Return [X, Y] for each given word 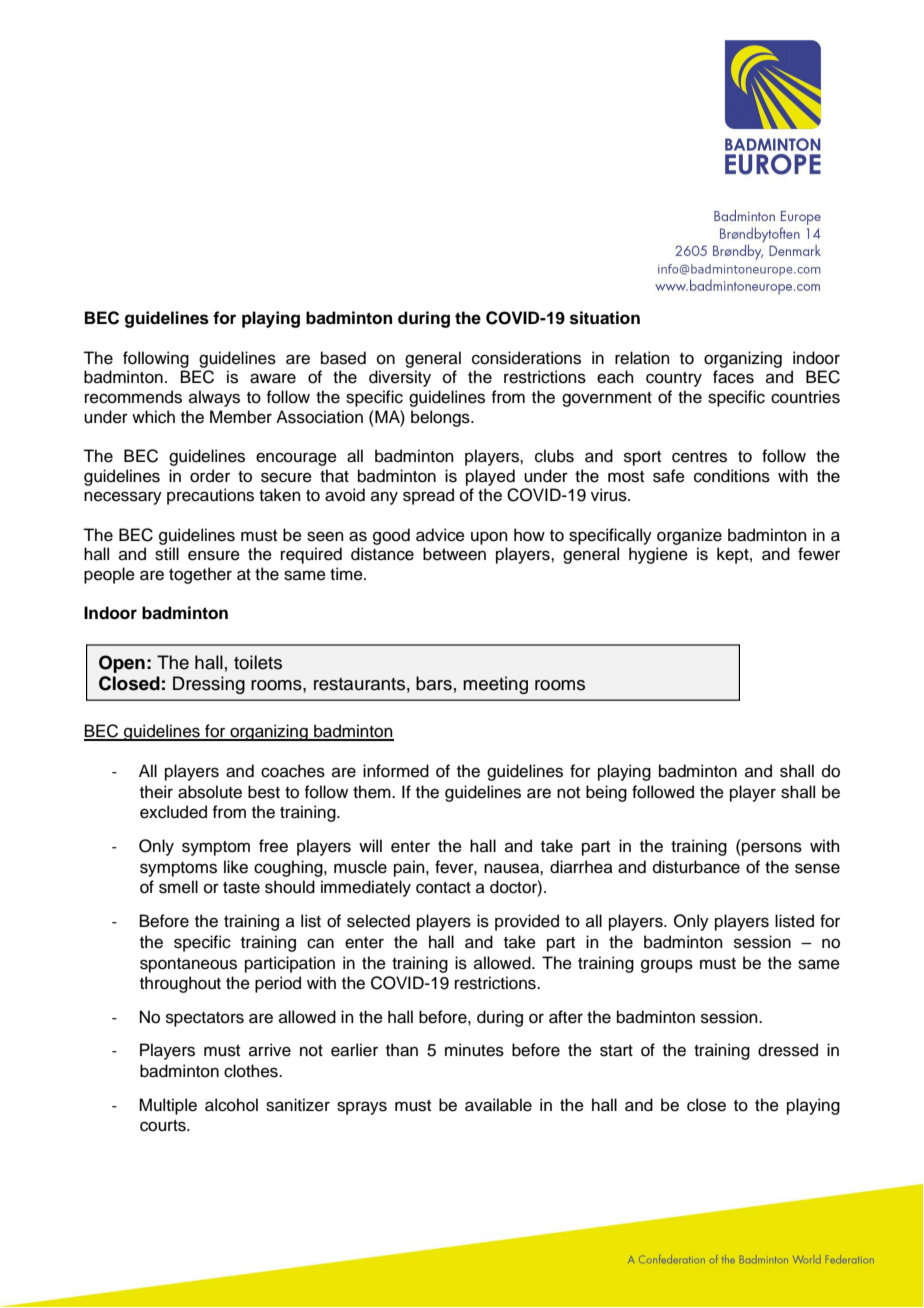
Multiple [168, 1106]
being [606, 793]
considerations [526, 358]
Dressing [209, 685]
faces [733, 377]
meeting [495, 685]
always [214, 398]
